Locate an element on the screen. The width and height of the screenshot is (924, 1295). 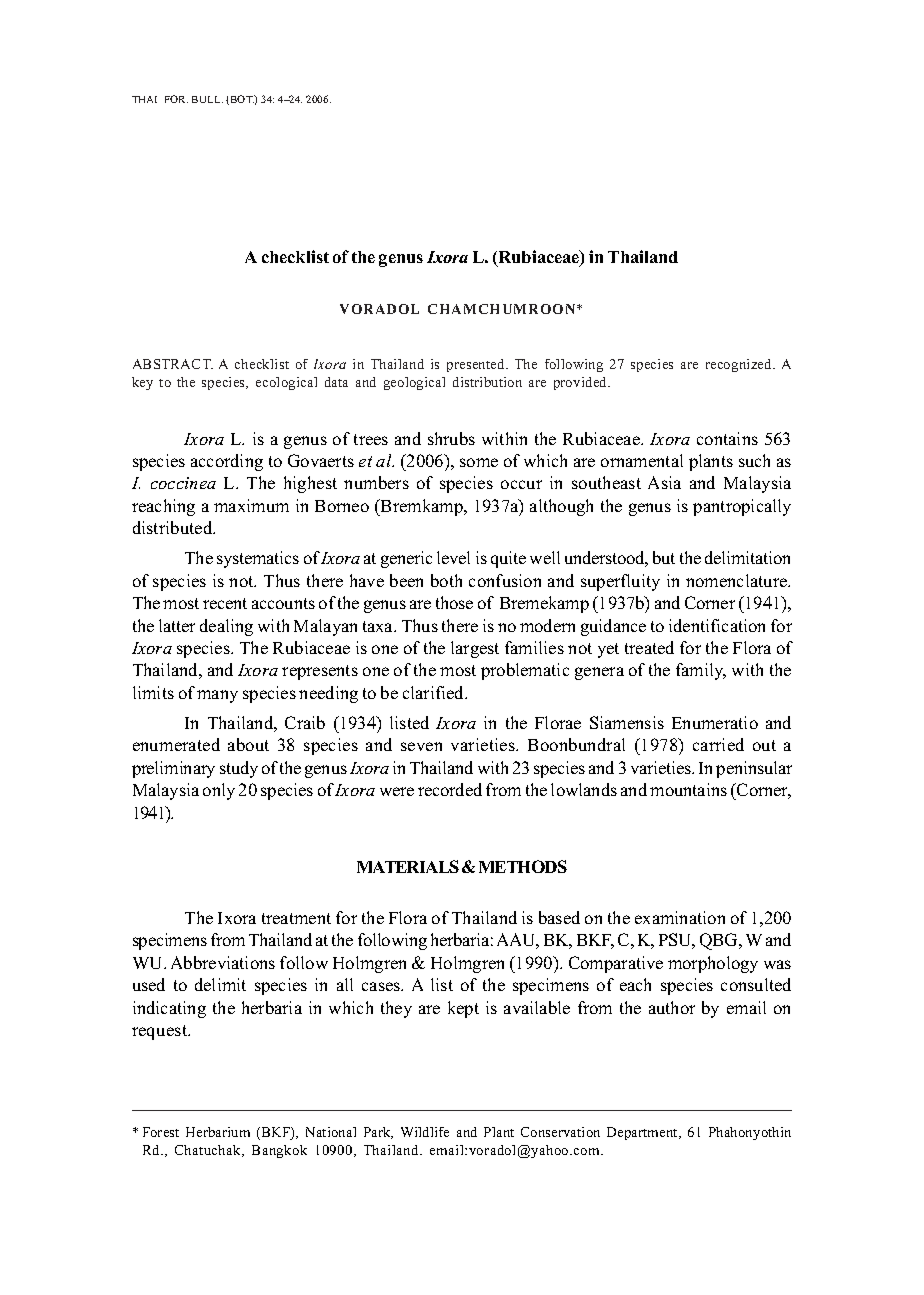
identification is located at coordinates (717, 625).
